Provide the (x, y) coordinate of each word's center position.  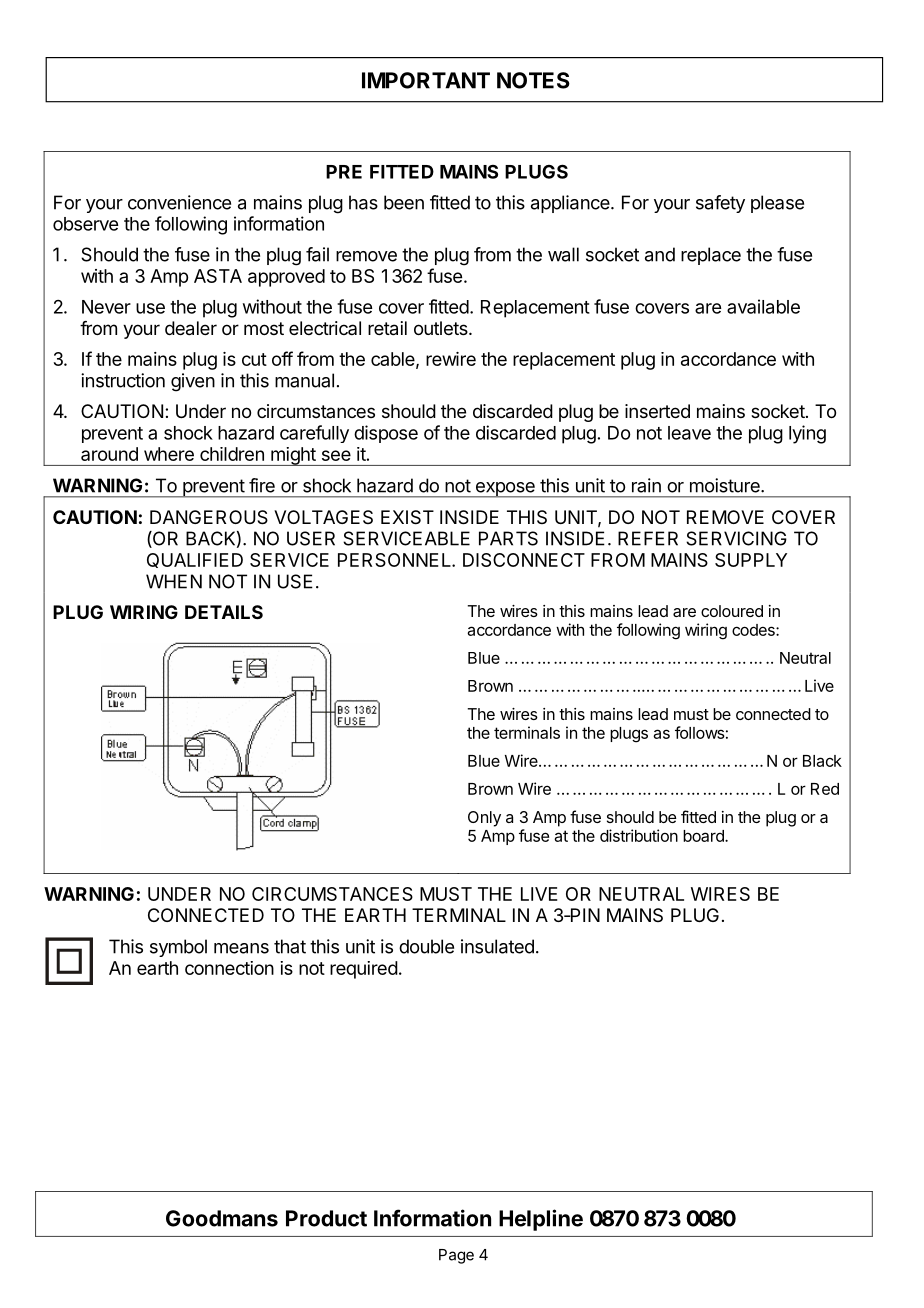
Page (456, 1256)
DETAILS (224, 612)
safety (720, 204)
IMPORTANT (426, 80)
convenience (179, 202)
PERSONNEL (395, 560)
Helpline (541, 1220)
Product (326, 1218)
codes (754, 630)
